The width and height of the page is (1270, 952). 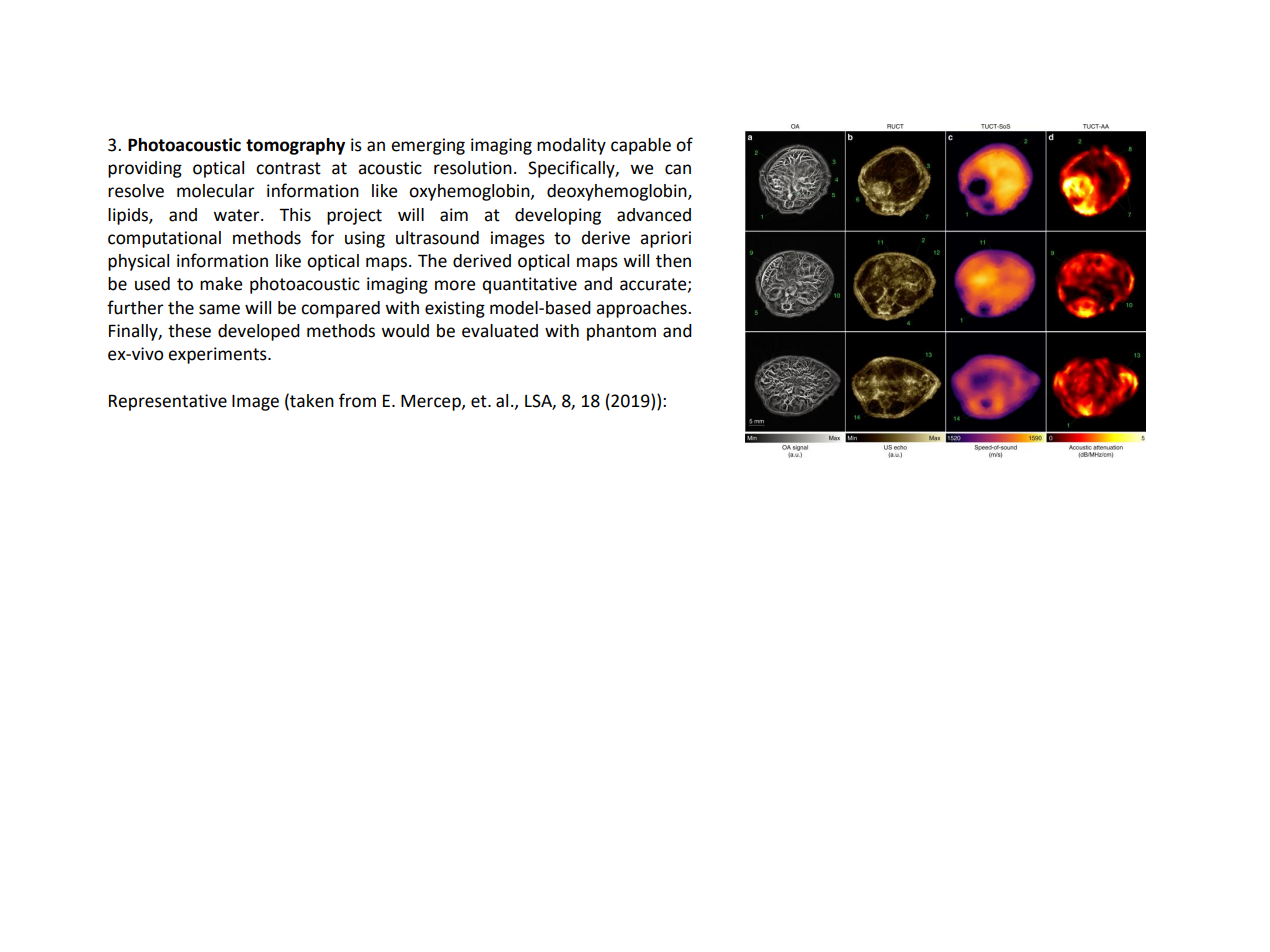 I want to click on Representative, so click(x=168, y=402).
